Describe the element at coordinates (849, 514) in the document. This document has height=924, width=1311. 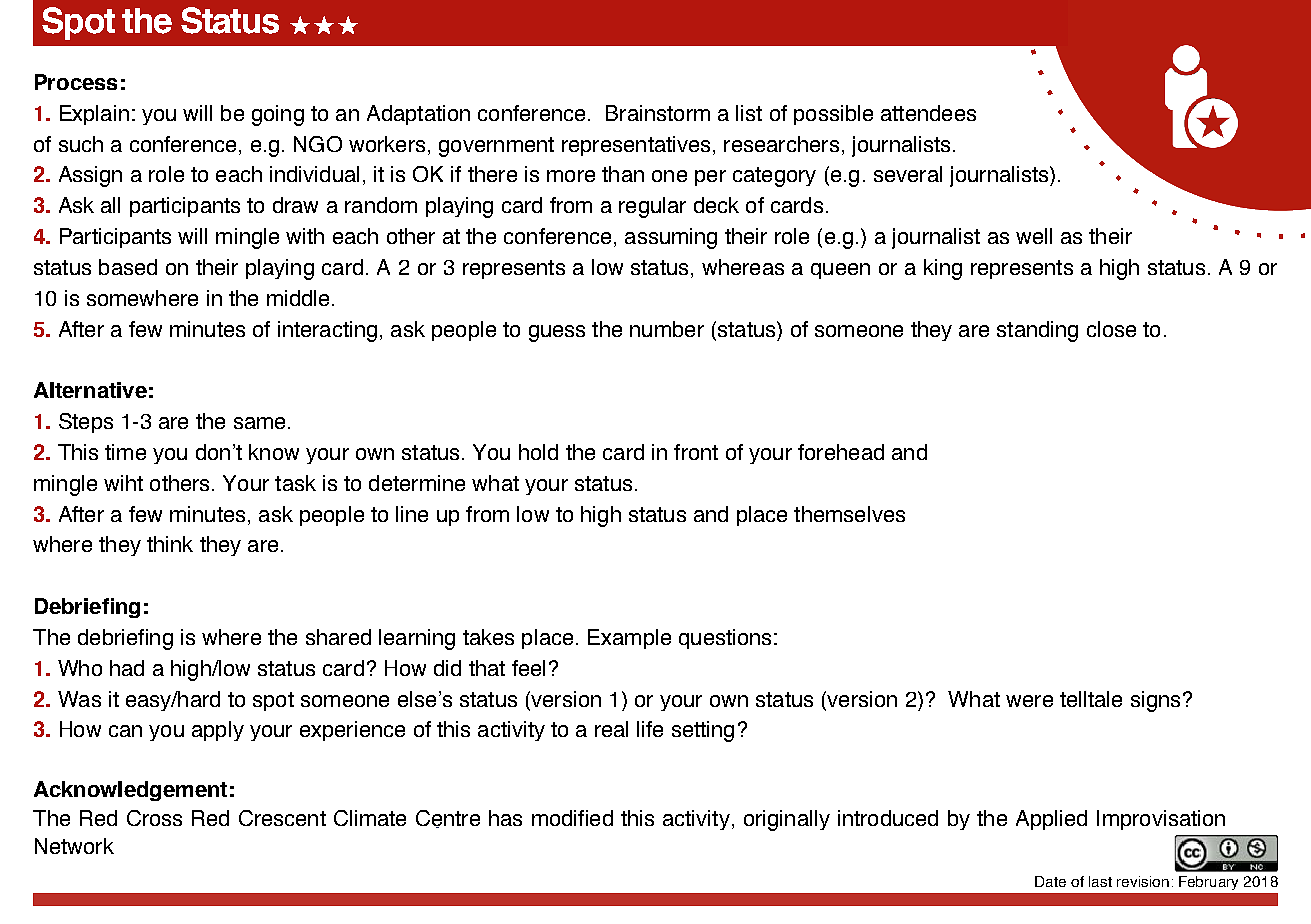
I see `themselves` at that location.
